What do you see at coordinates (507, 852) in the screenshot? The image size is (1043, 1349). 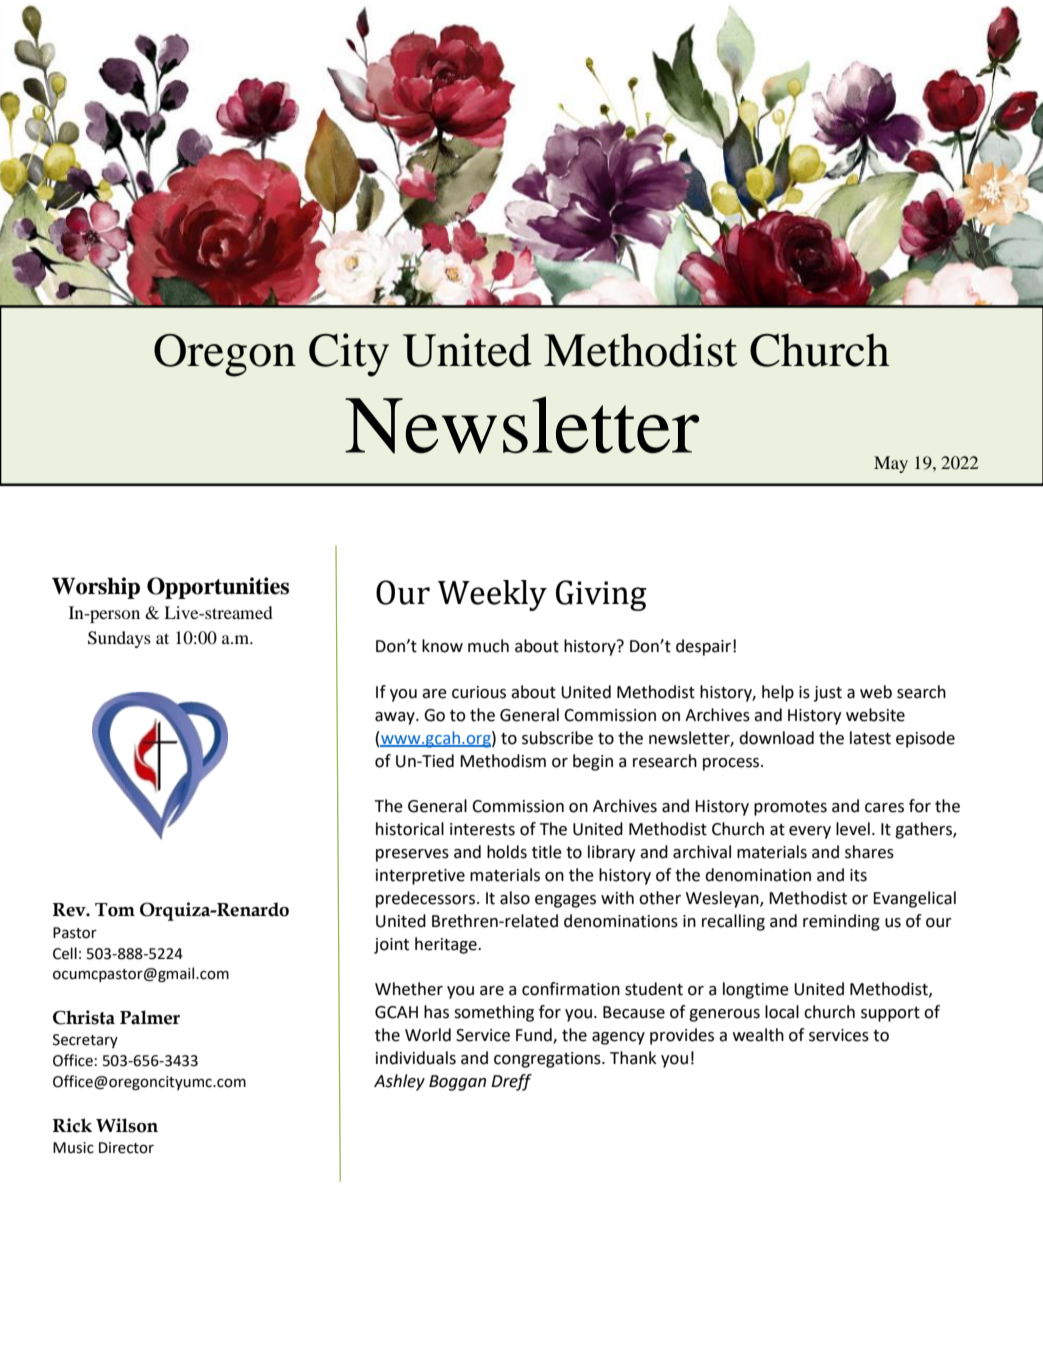 I see `holds` at bounding box center [507, 852].
